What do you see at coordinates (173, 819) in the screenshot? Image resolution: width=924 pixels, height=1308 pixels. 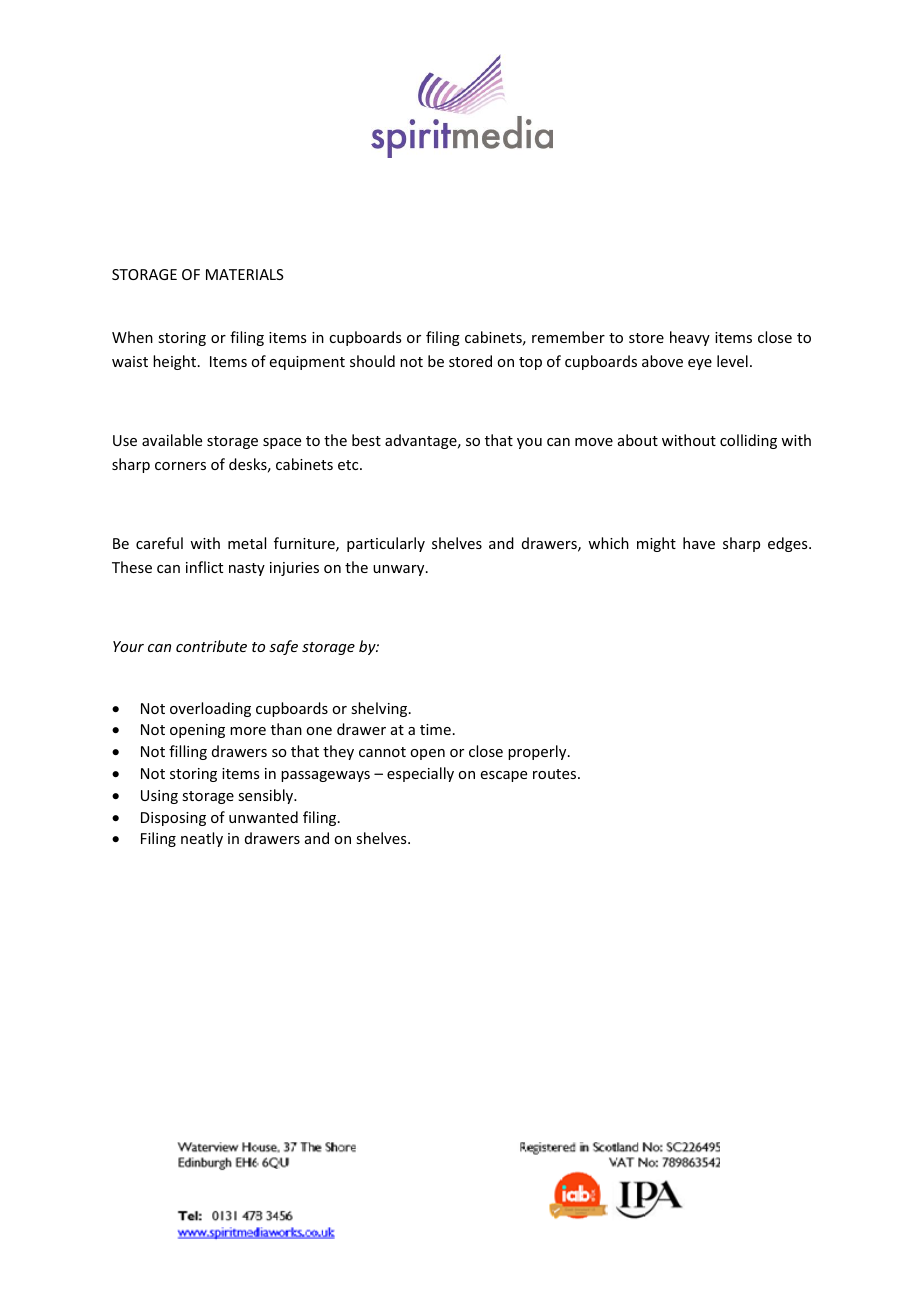 I see `Disposing` at bounding box center [173, 819].
